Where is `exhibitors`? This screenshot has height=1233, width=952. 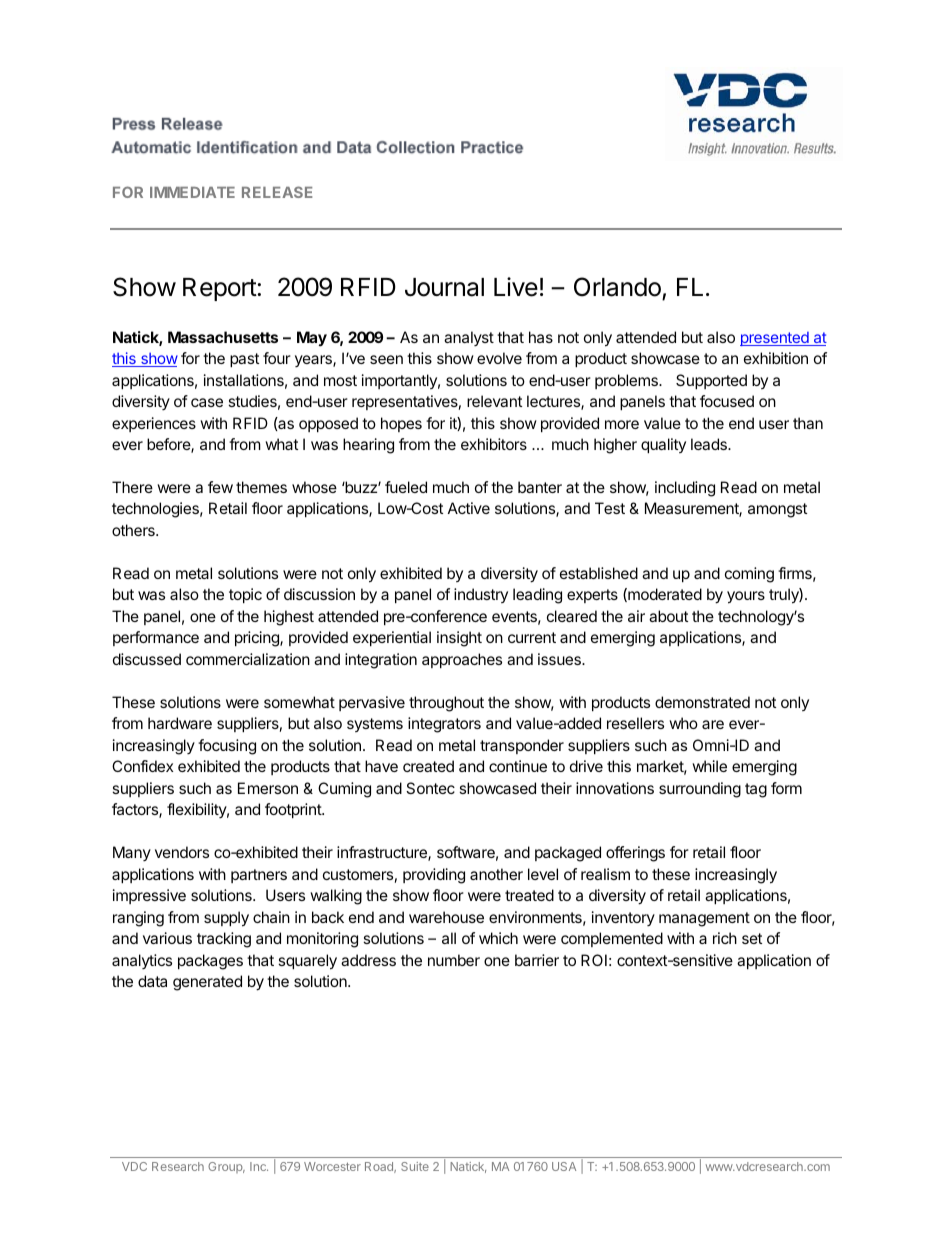
exhibitors is located at coordinates (494, 444).
